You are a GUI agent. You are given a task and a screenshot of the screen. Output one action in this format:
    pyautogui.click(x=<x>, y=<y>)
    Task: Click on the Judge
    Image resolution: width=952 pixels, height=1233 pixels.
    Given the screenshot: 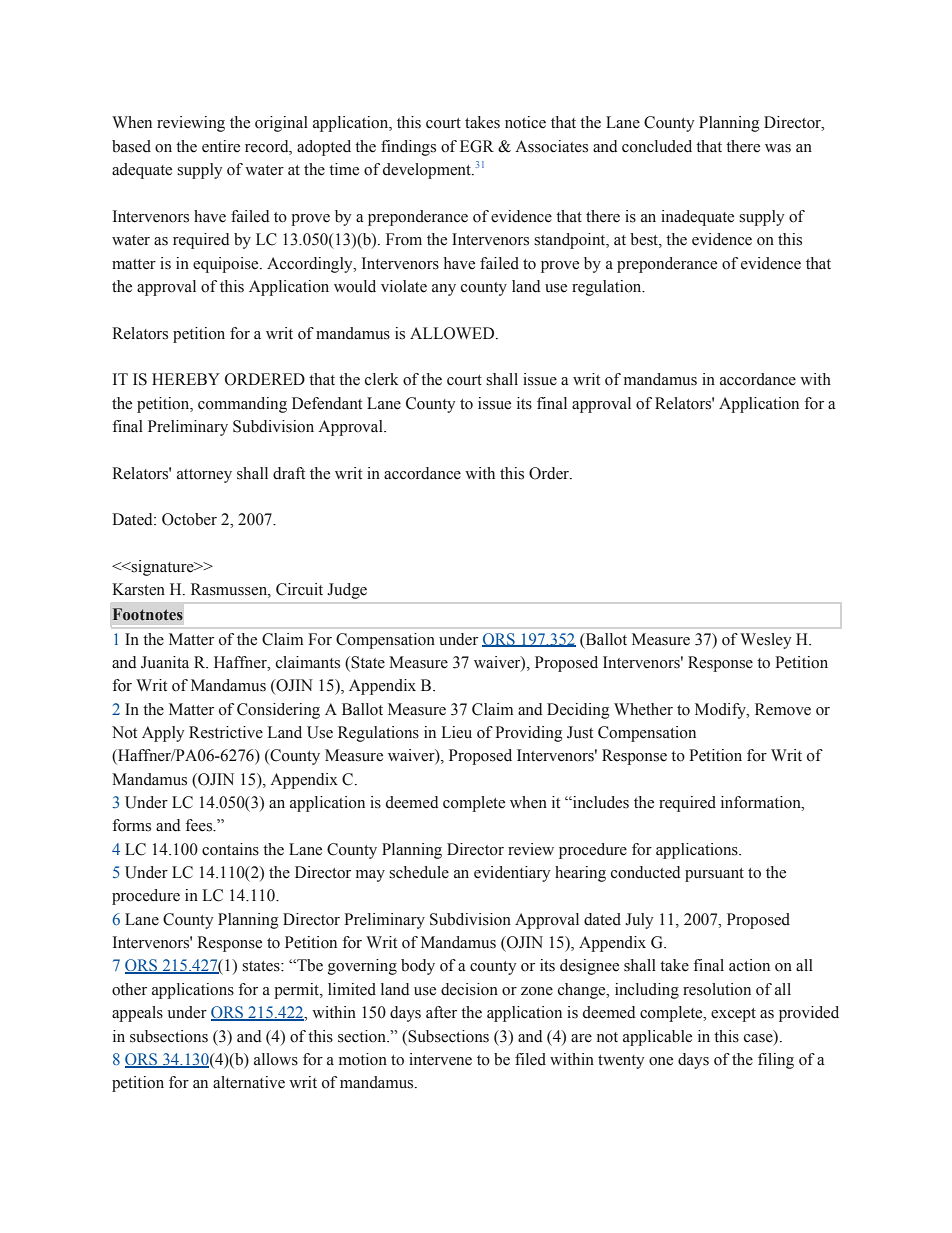 What is the action you would take?
    pyautogui.click(x=347, y=591)
